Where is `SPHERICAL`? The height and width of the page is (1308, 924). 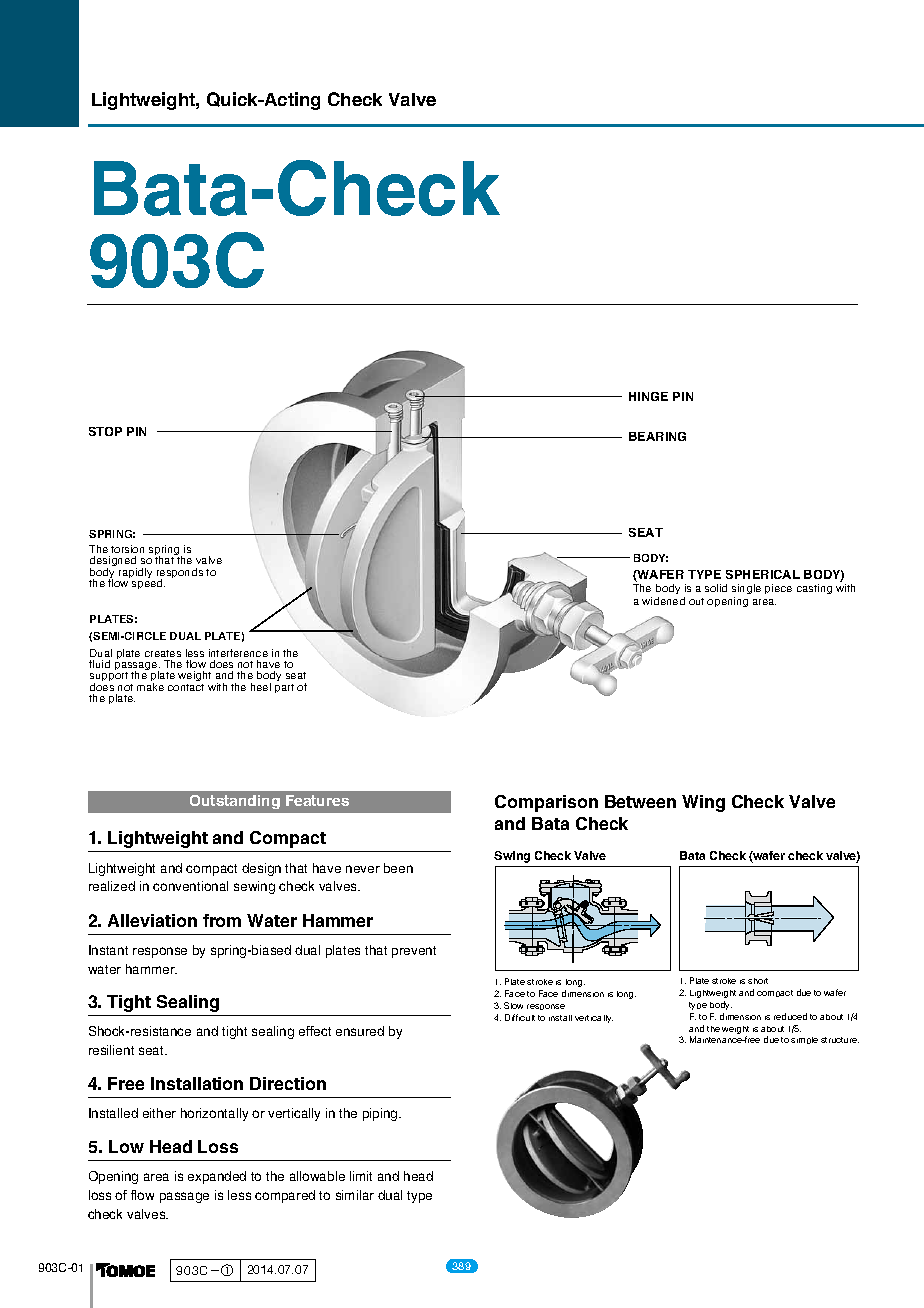 SPHERICAL is located at coordinates (763, 574).
